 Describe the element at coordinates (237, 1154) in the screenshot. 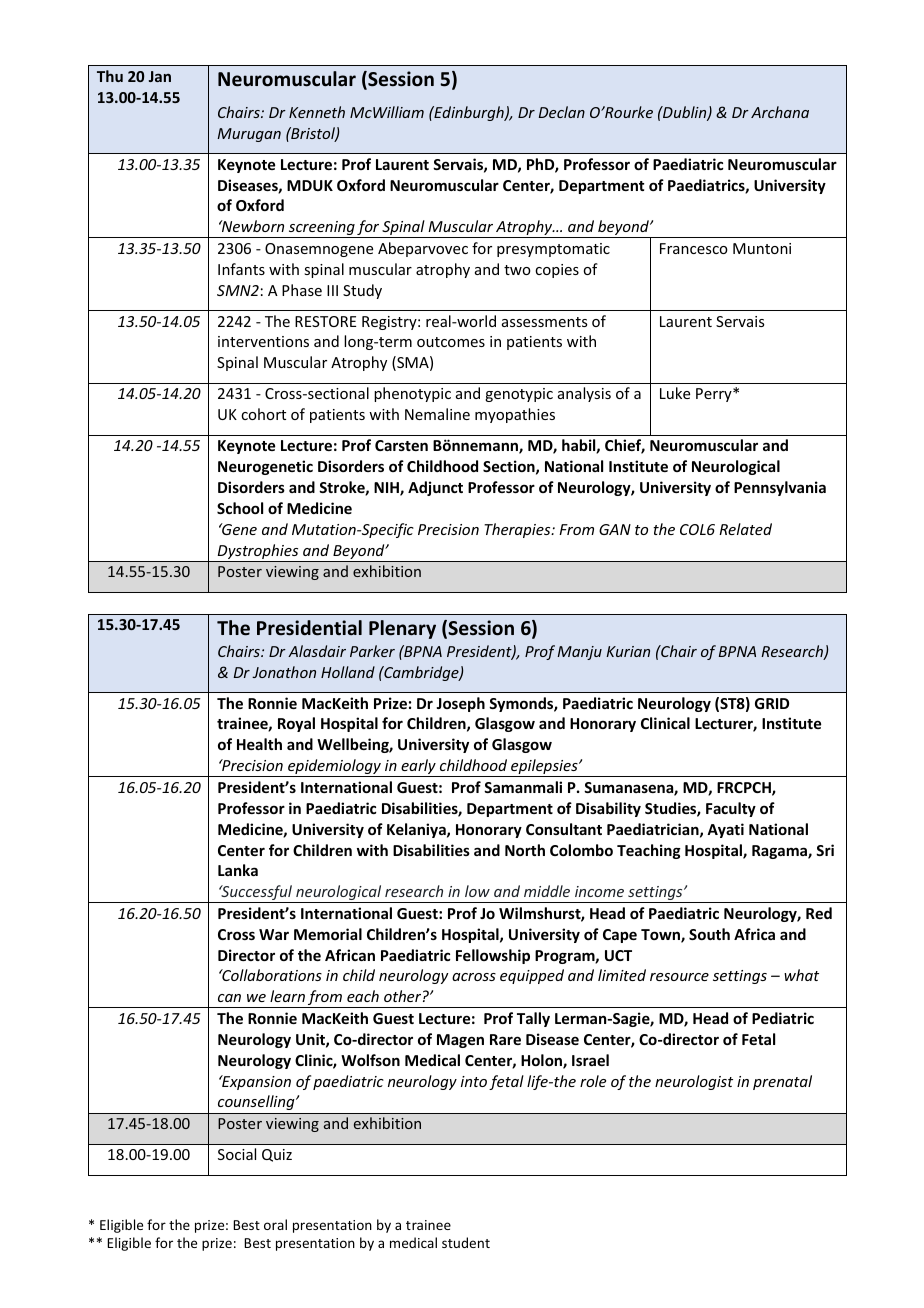

I see `Social` at that location.
